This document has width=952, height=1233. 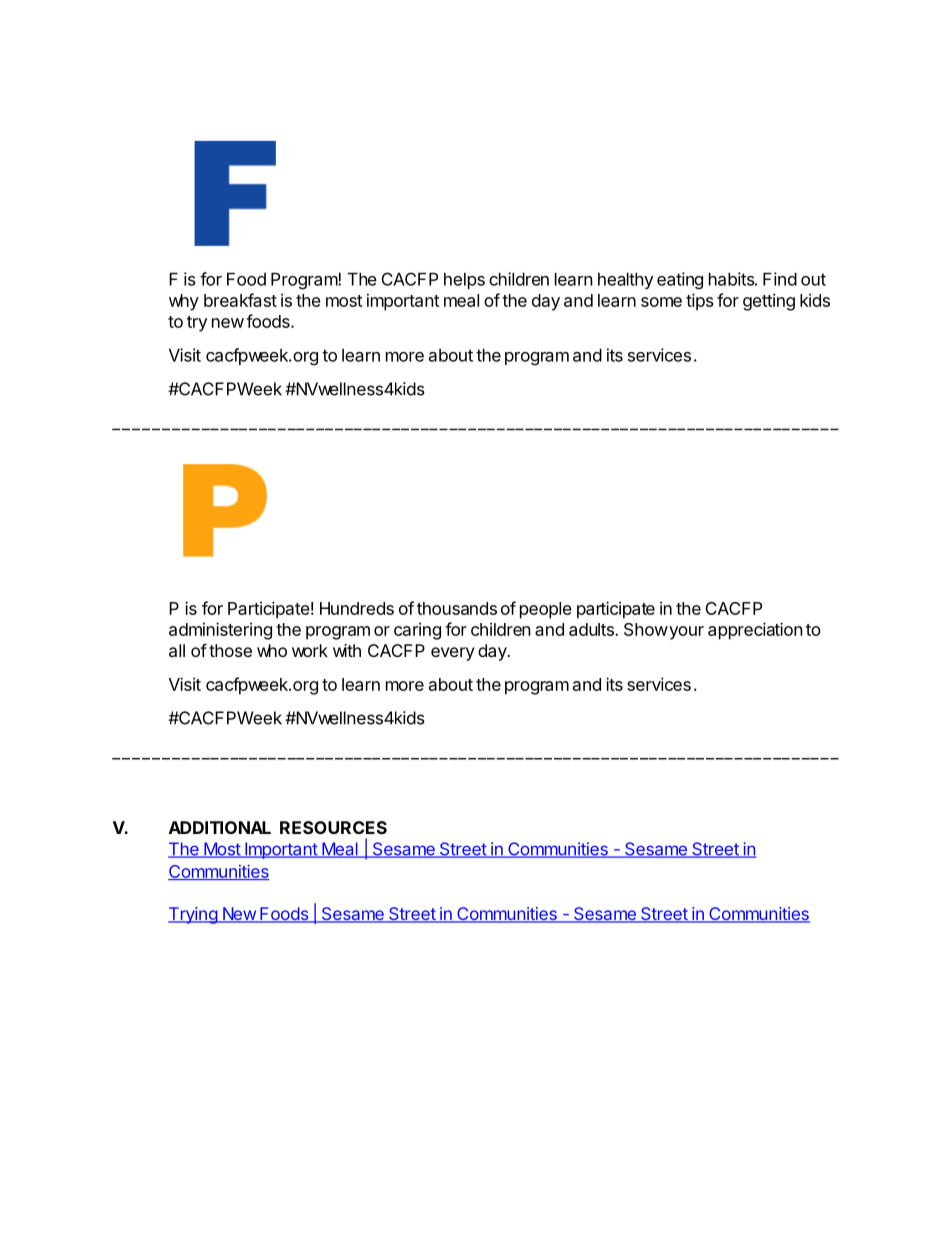 I want to click on your, so click(x=685, y=633).
